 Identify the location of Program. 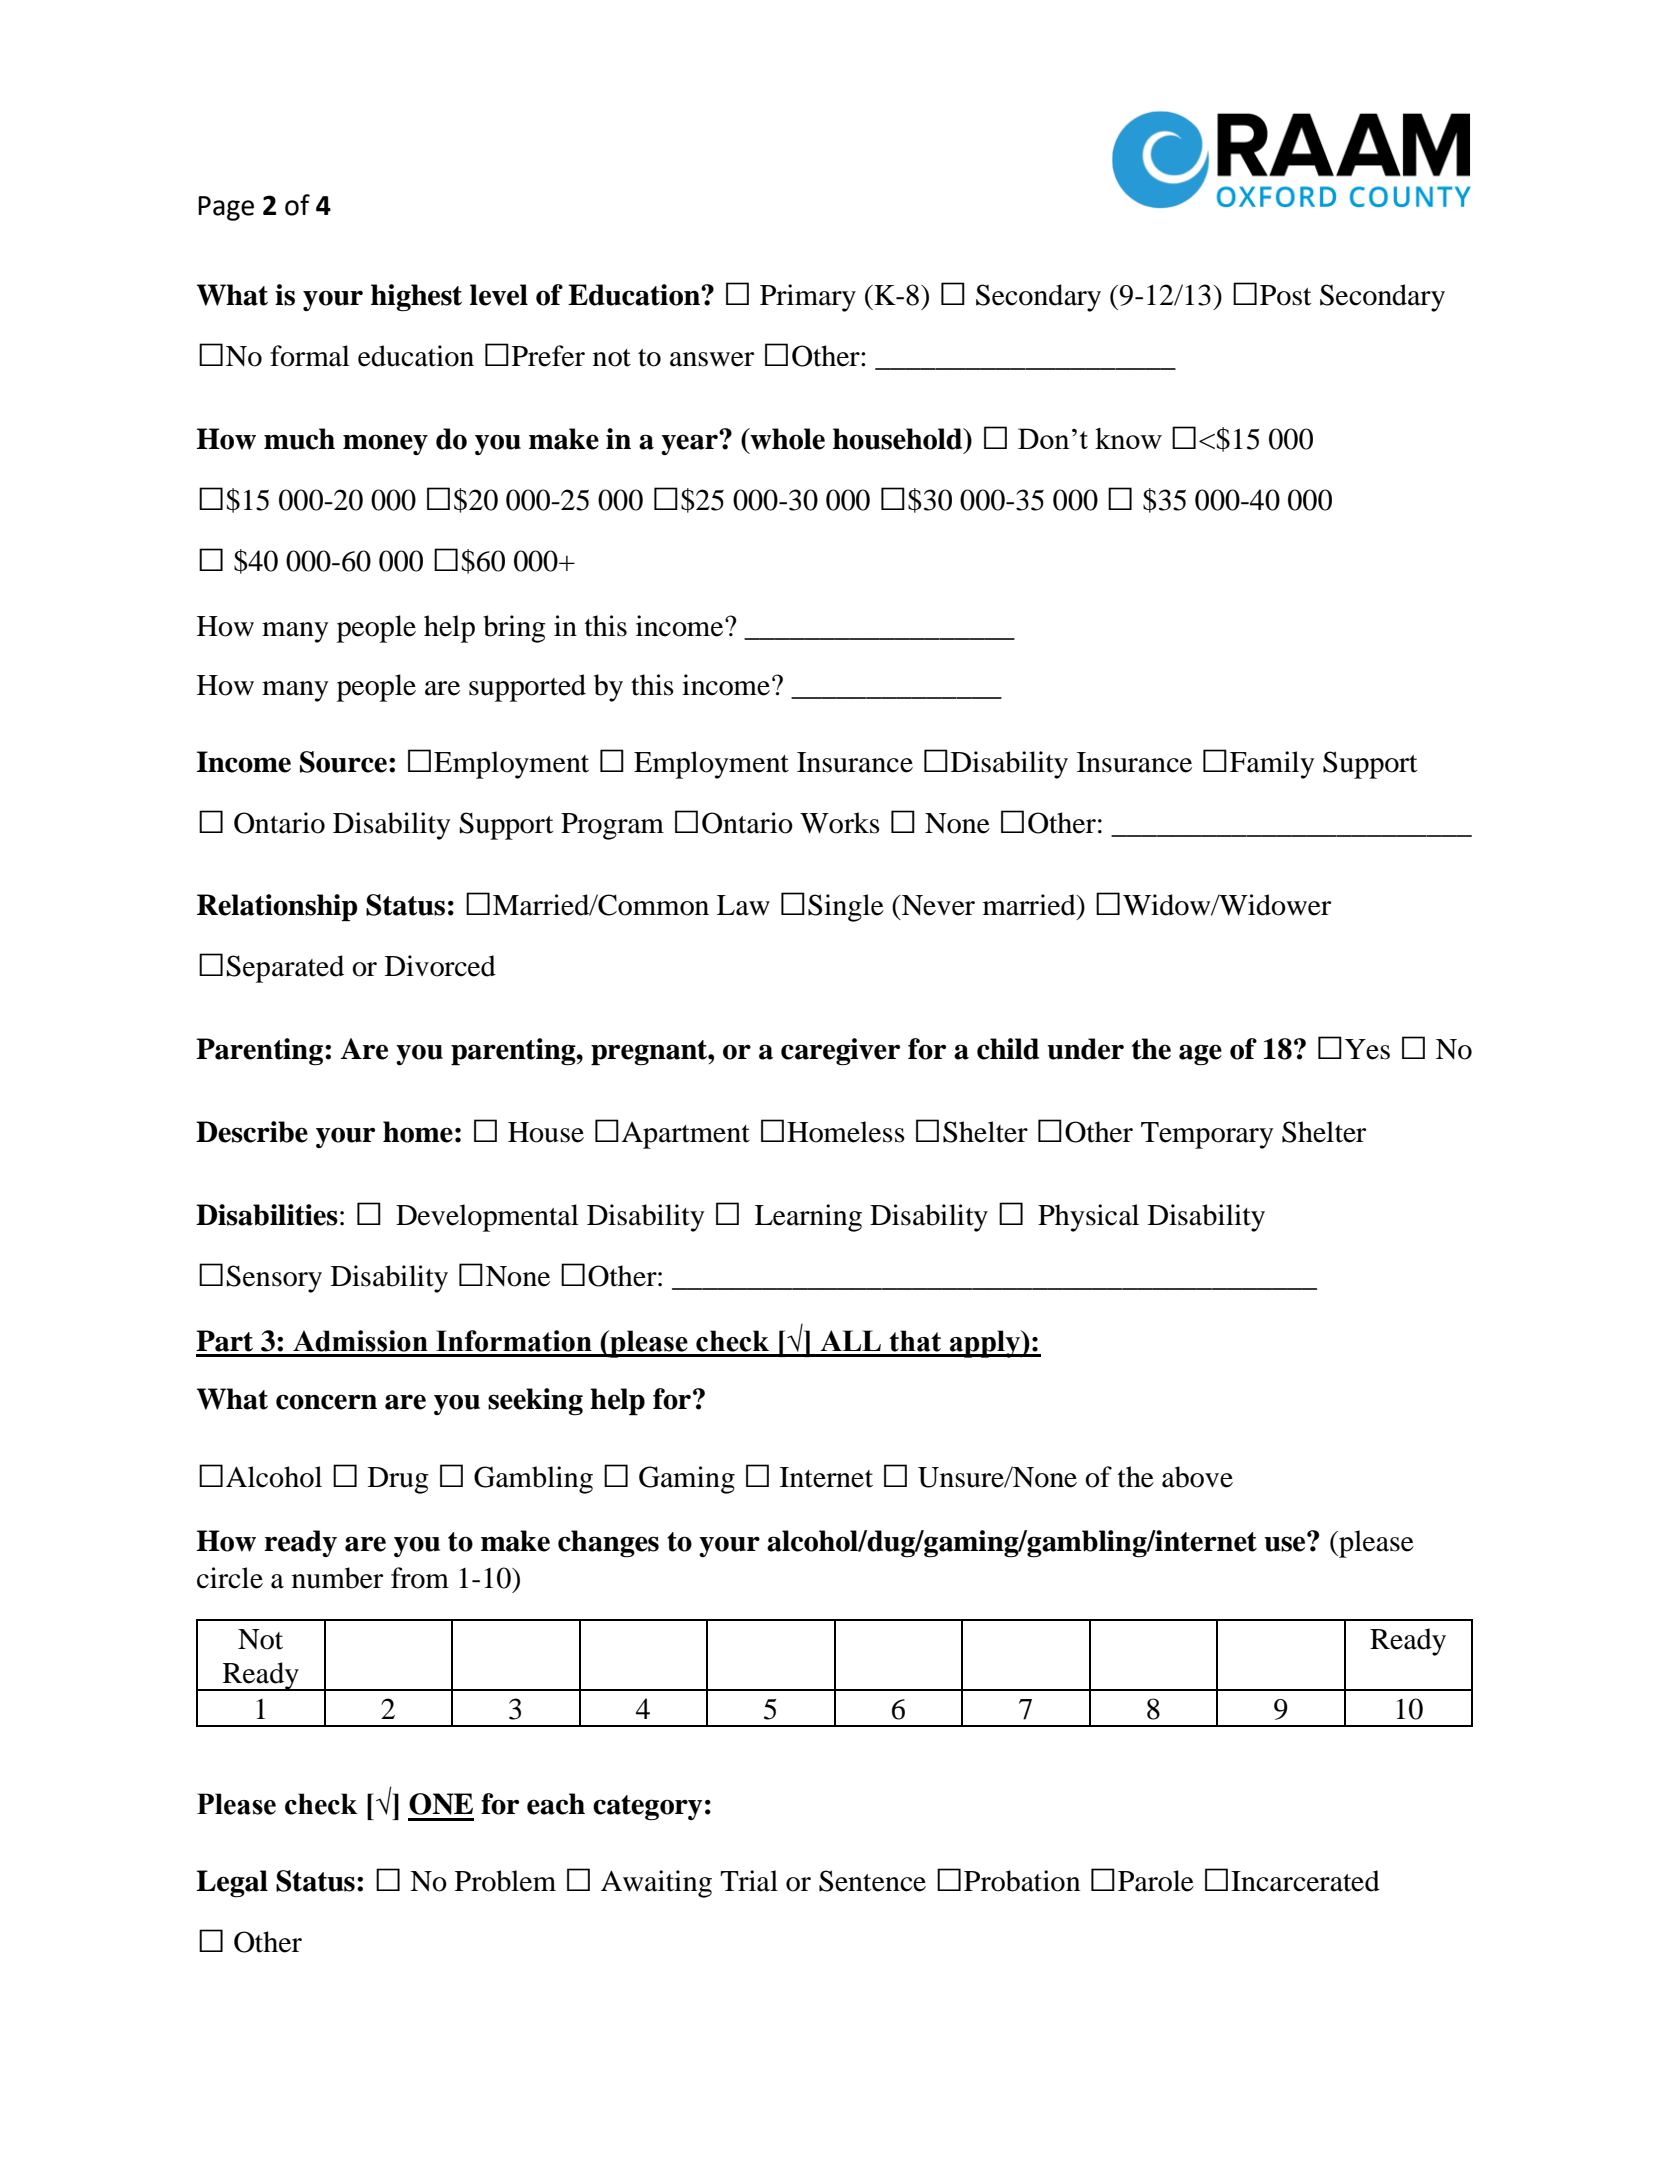
(612, 826).
